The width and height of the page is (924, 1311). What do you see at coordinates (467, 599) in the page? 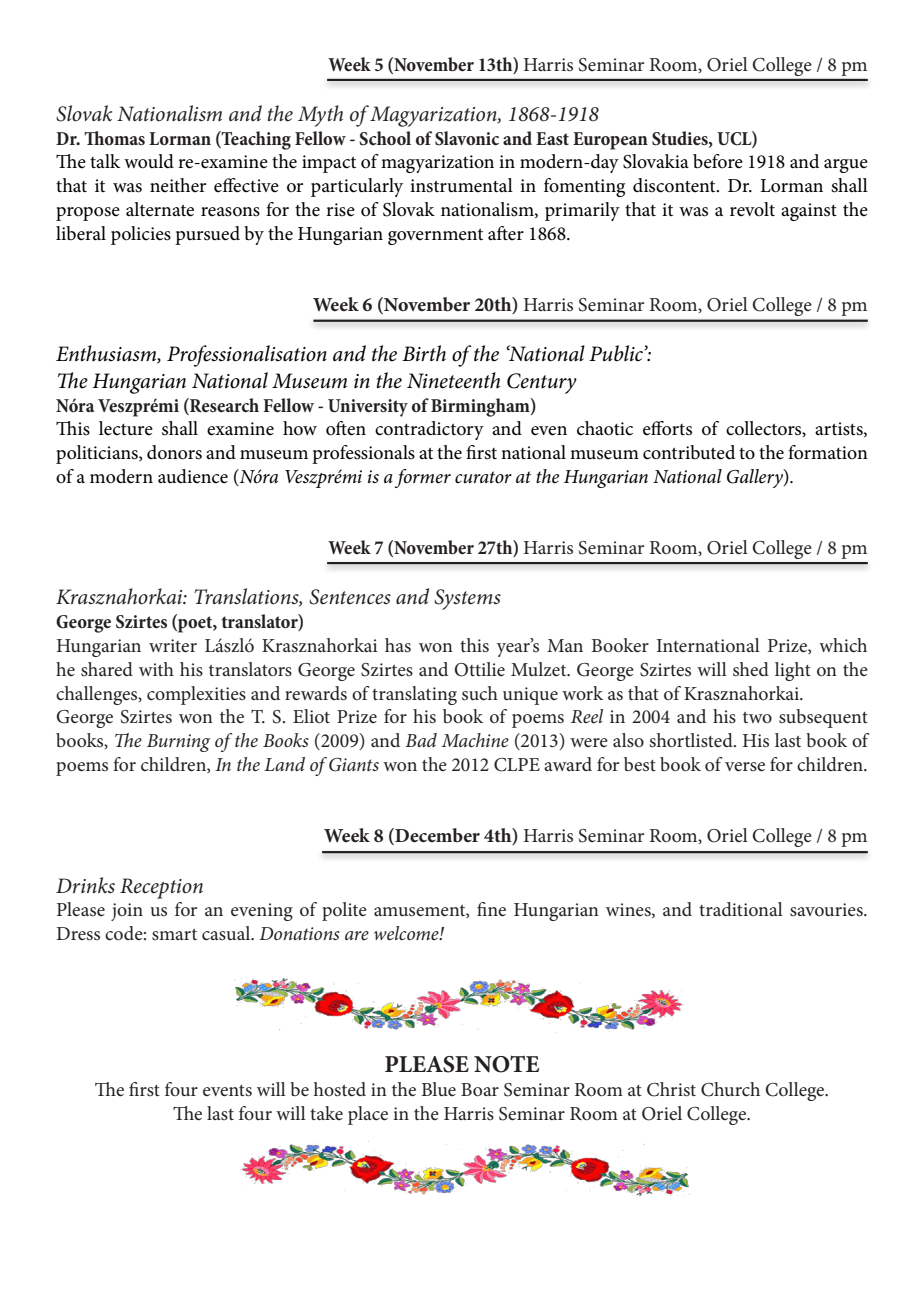
I see `Systems` at bounding box center [467, 599].
